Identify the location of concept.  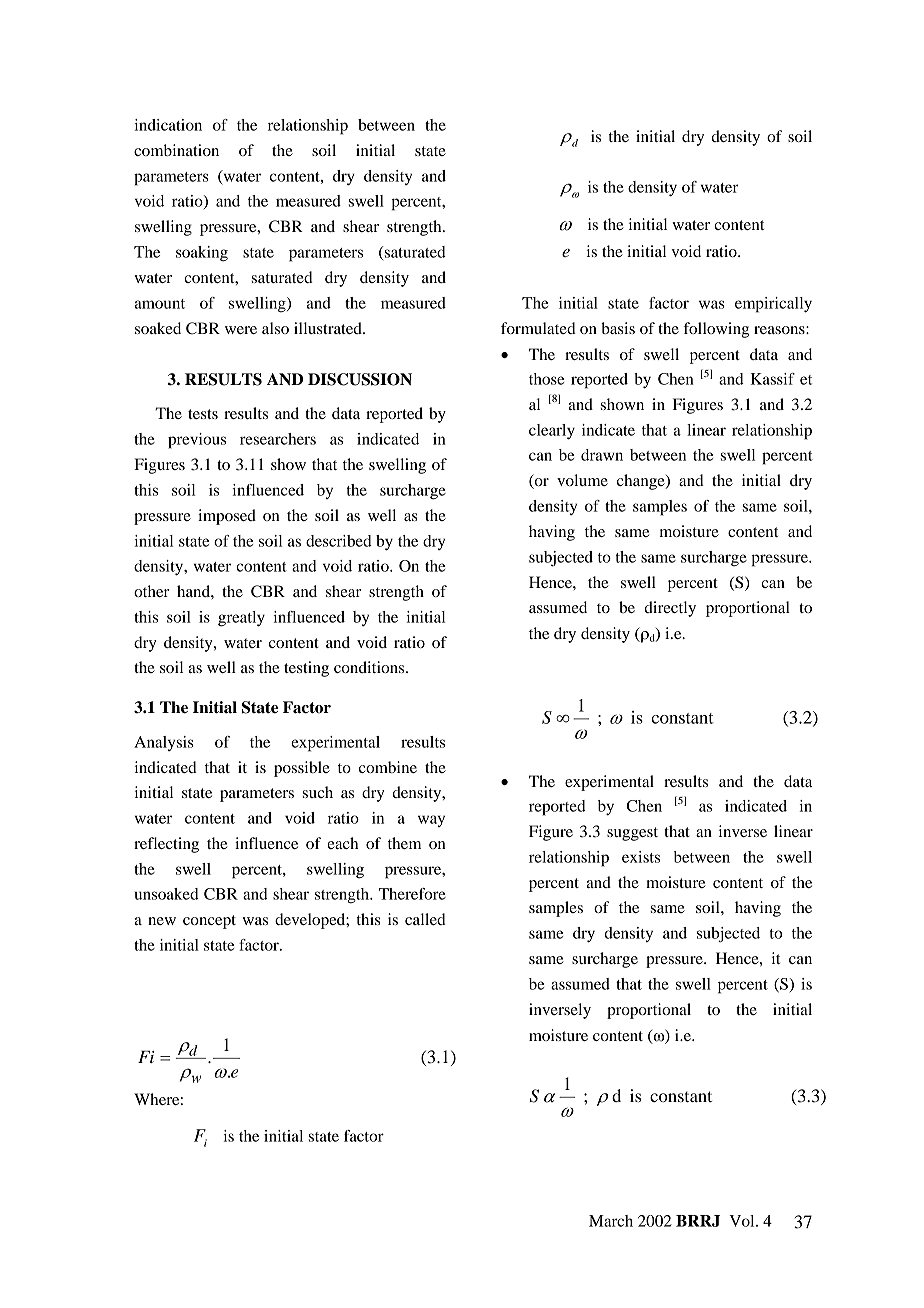
(209, 922).
